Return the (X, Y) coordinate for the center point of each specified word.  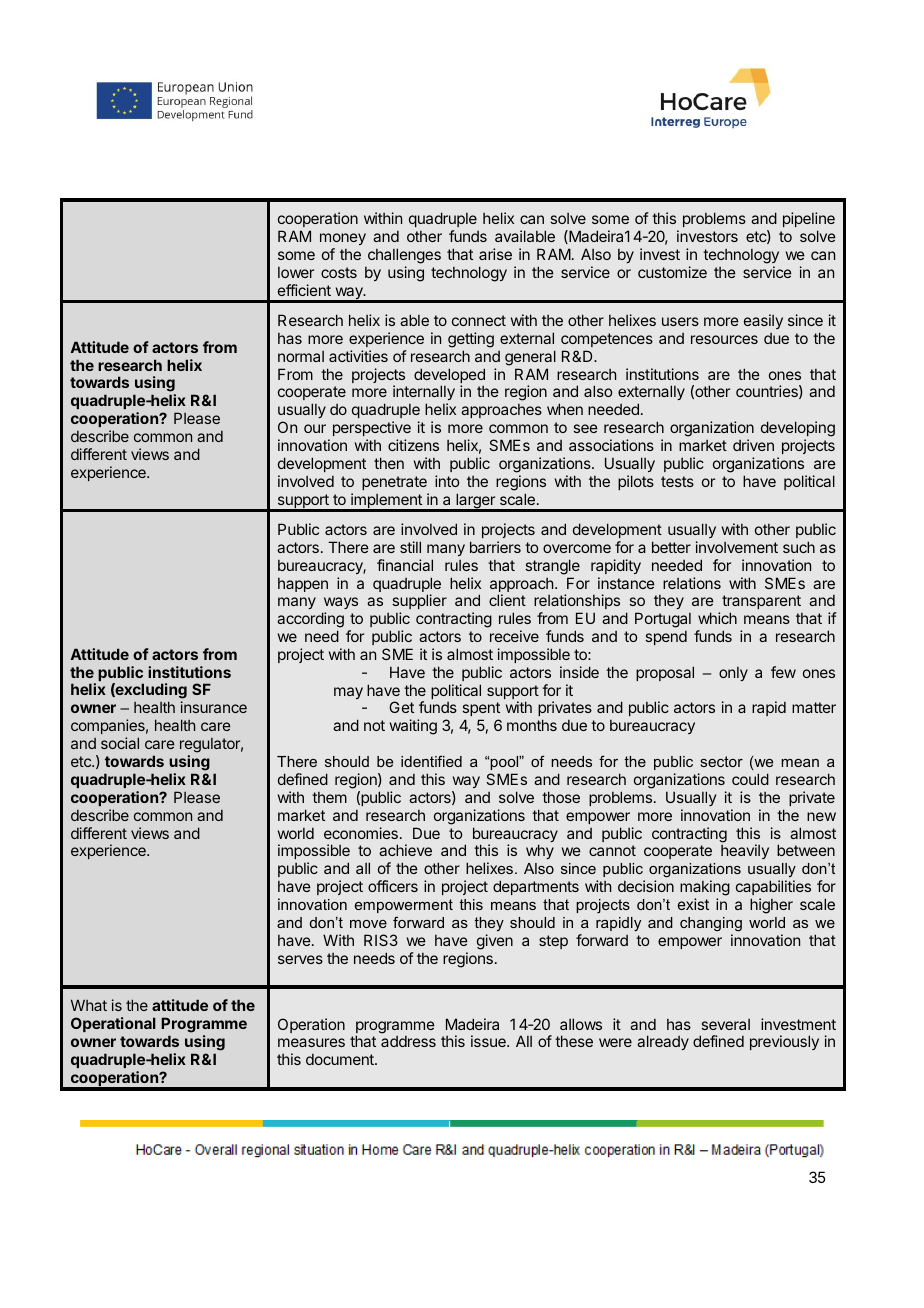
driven (753, 445)
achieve (405, 850)
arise (495, 254)
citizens (413, 445)
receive (514, 636)
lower (296, 272)
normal (301, 356)
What (89, 1005)
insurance (214, 707)
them (329, 797)
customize (672, 272)
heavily (745, 851)
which (717, 618)
